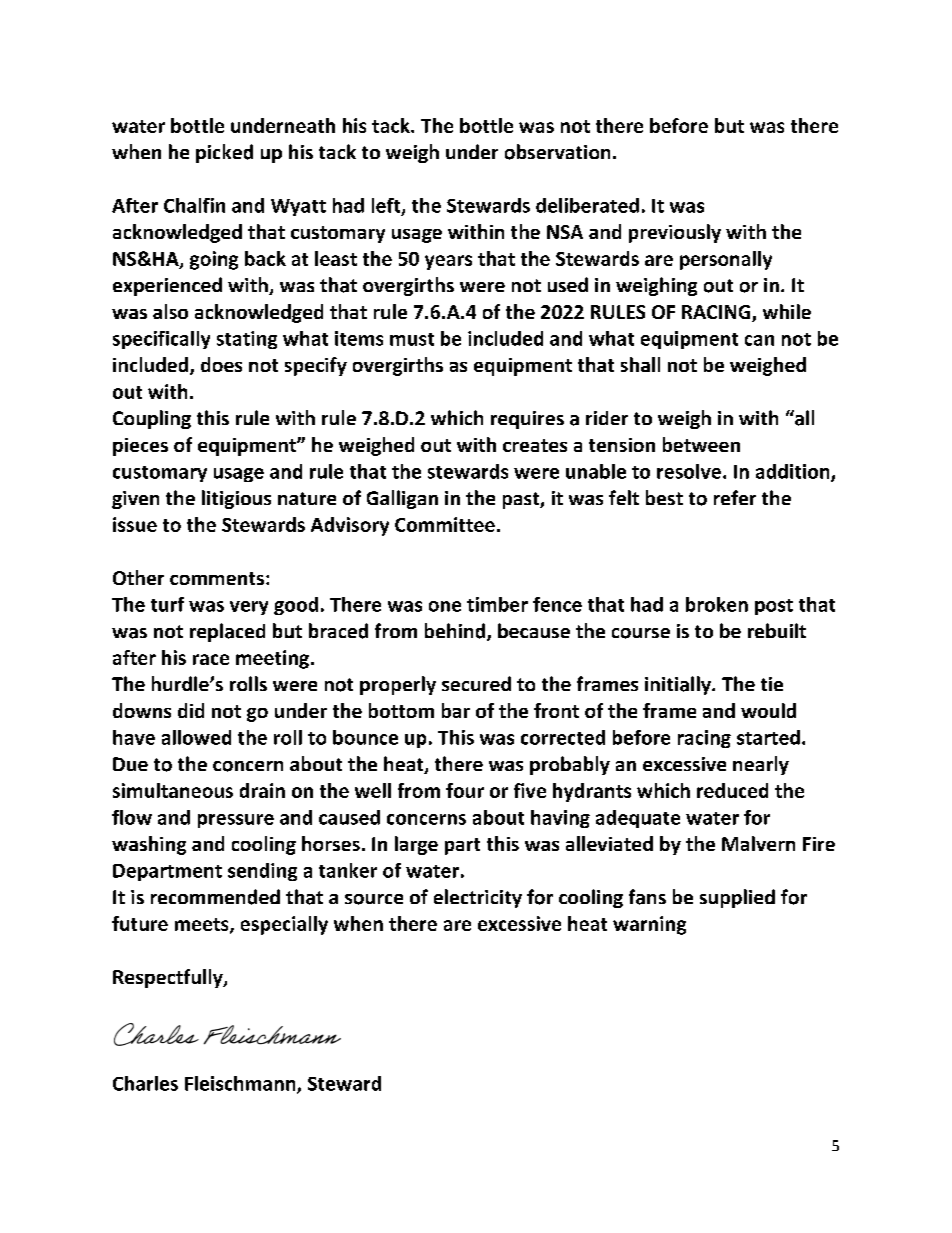 The width and height of the page is (952, 1233). Describe the element at coordinates (717, 604) in the page. I see `broken` at that location.
